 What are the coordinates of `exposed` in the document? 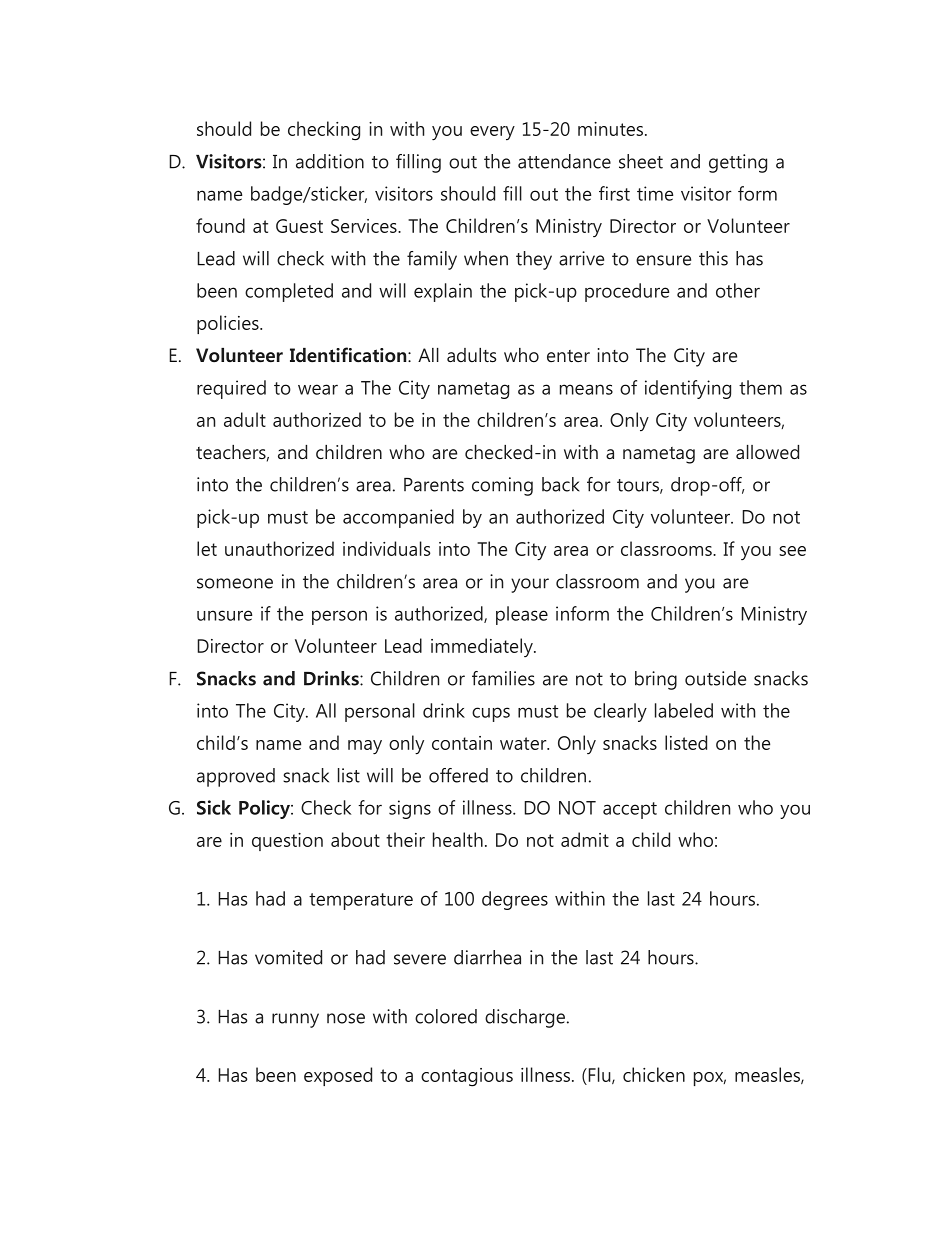 It's located at (338, 1076).
